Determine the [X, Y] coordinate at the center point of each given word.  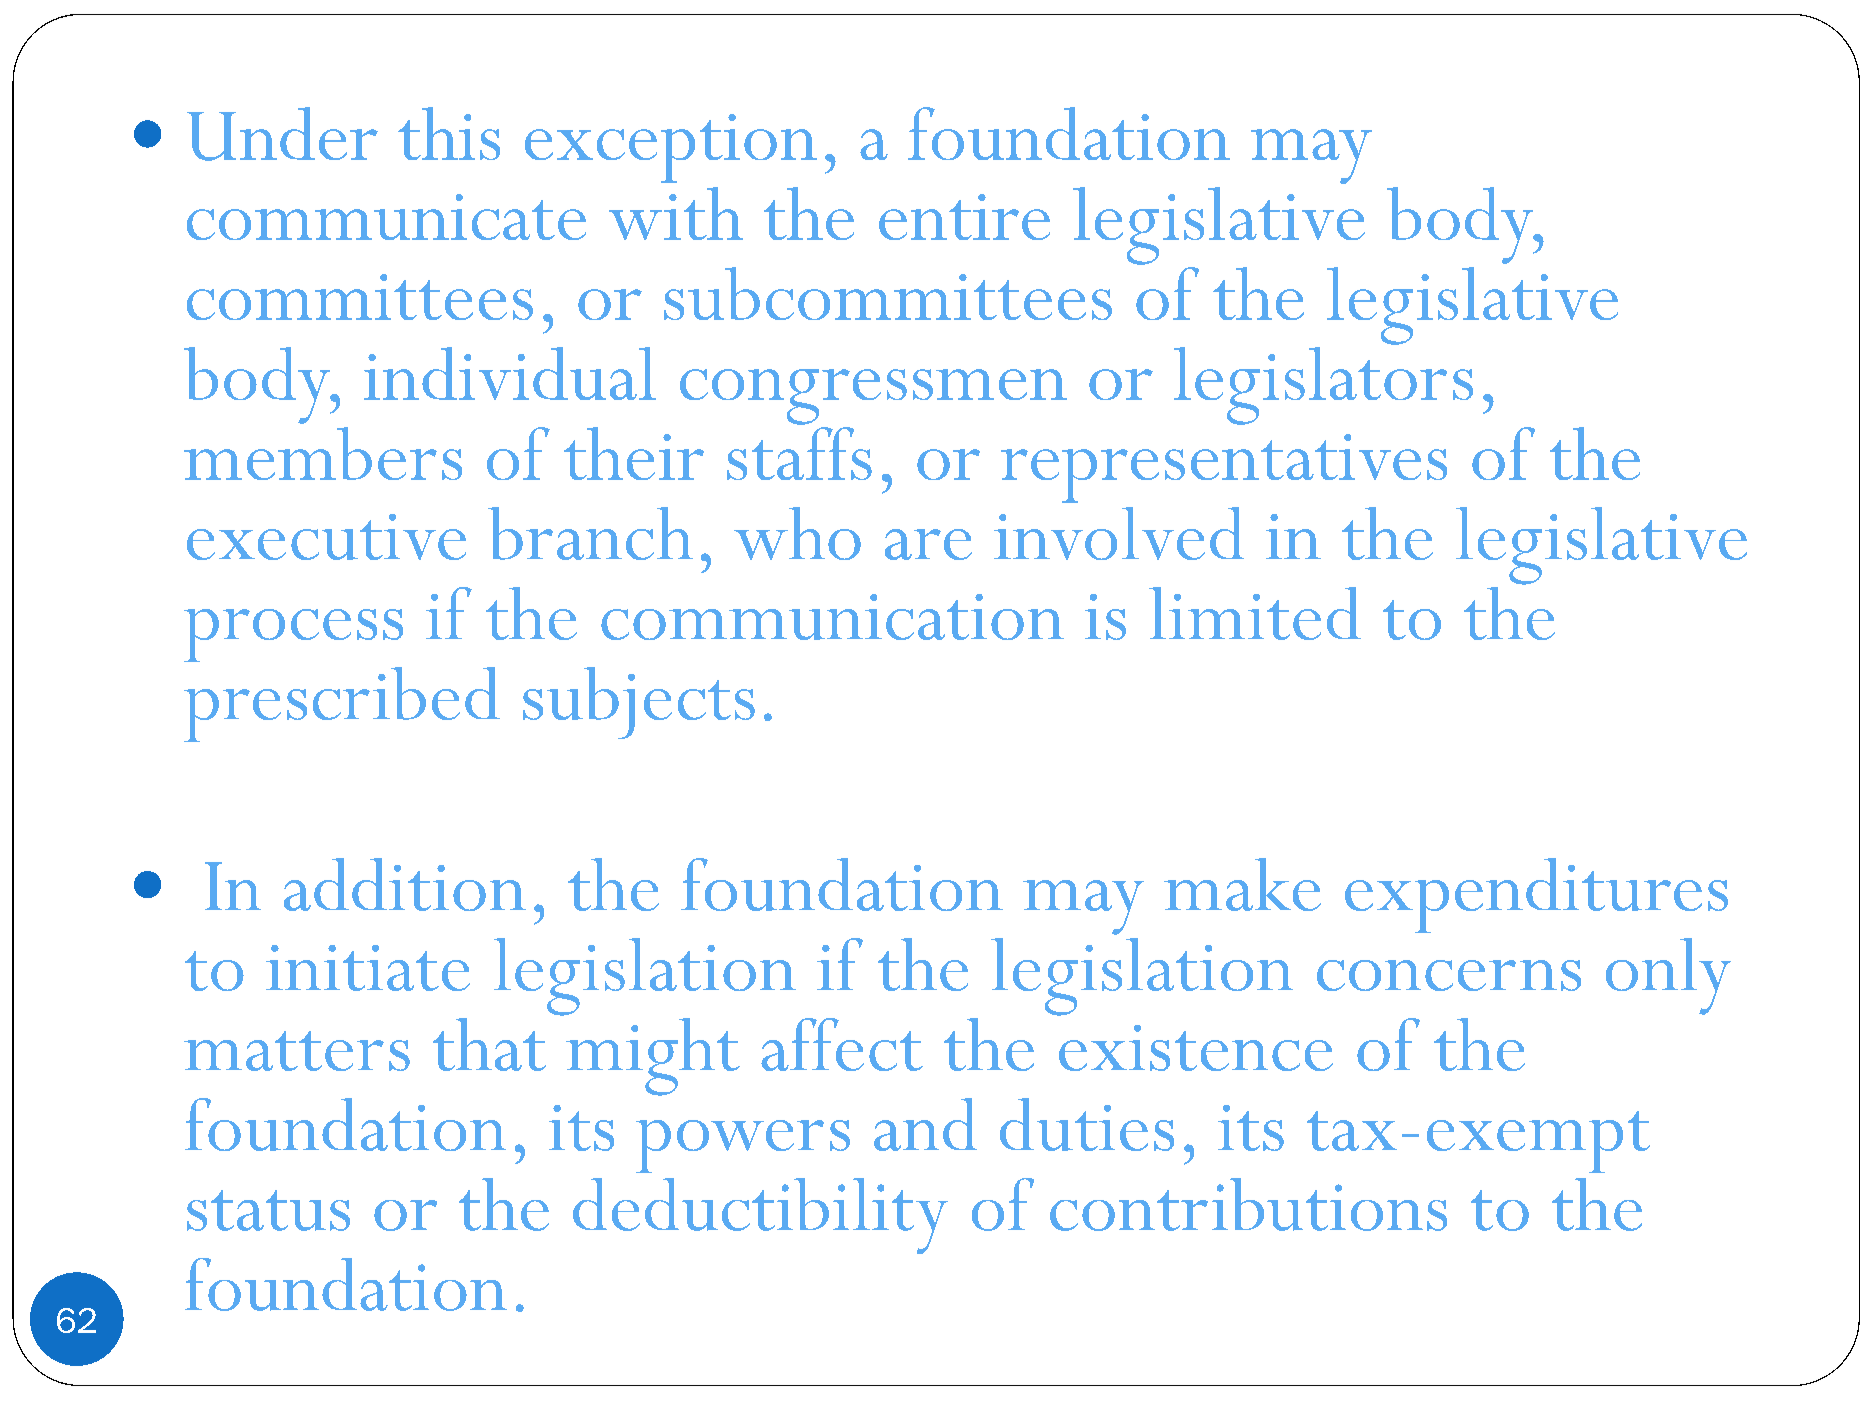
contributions [1248, 1204]
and [925, 1124]
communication [832, 617]
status [268, 1210]
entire [964, 217]
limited [1255, 613]
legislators [1323, 386]
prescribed [342, 704]
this [449, 133]
